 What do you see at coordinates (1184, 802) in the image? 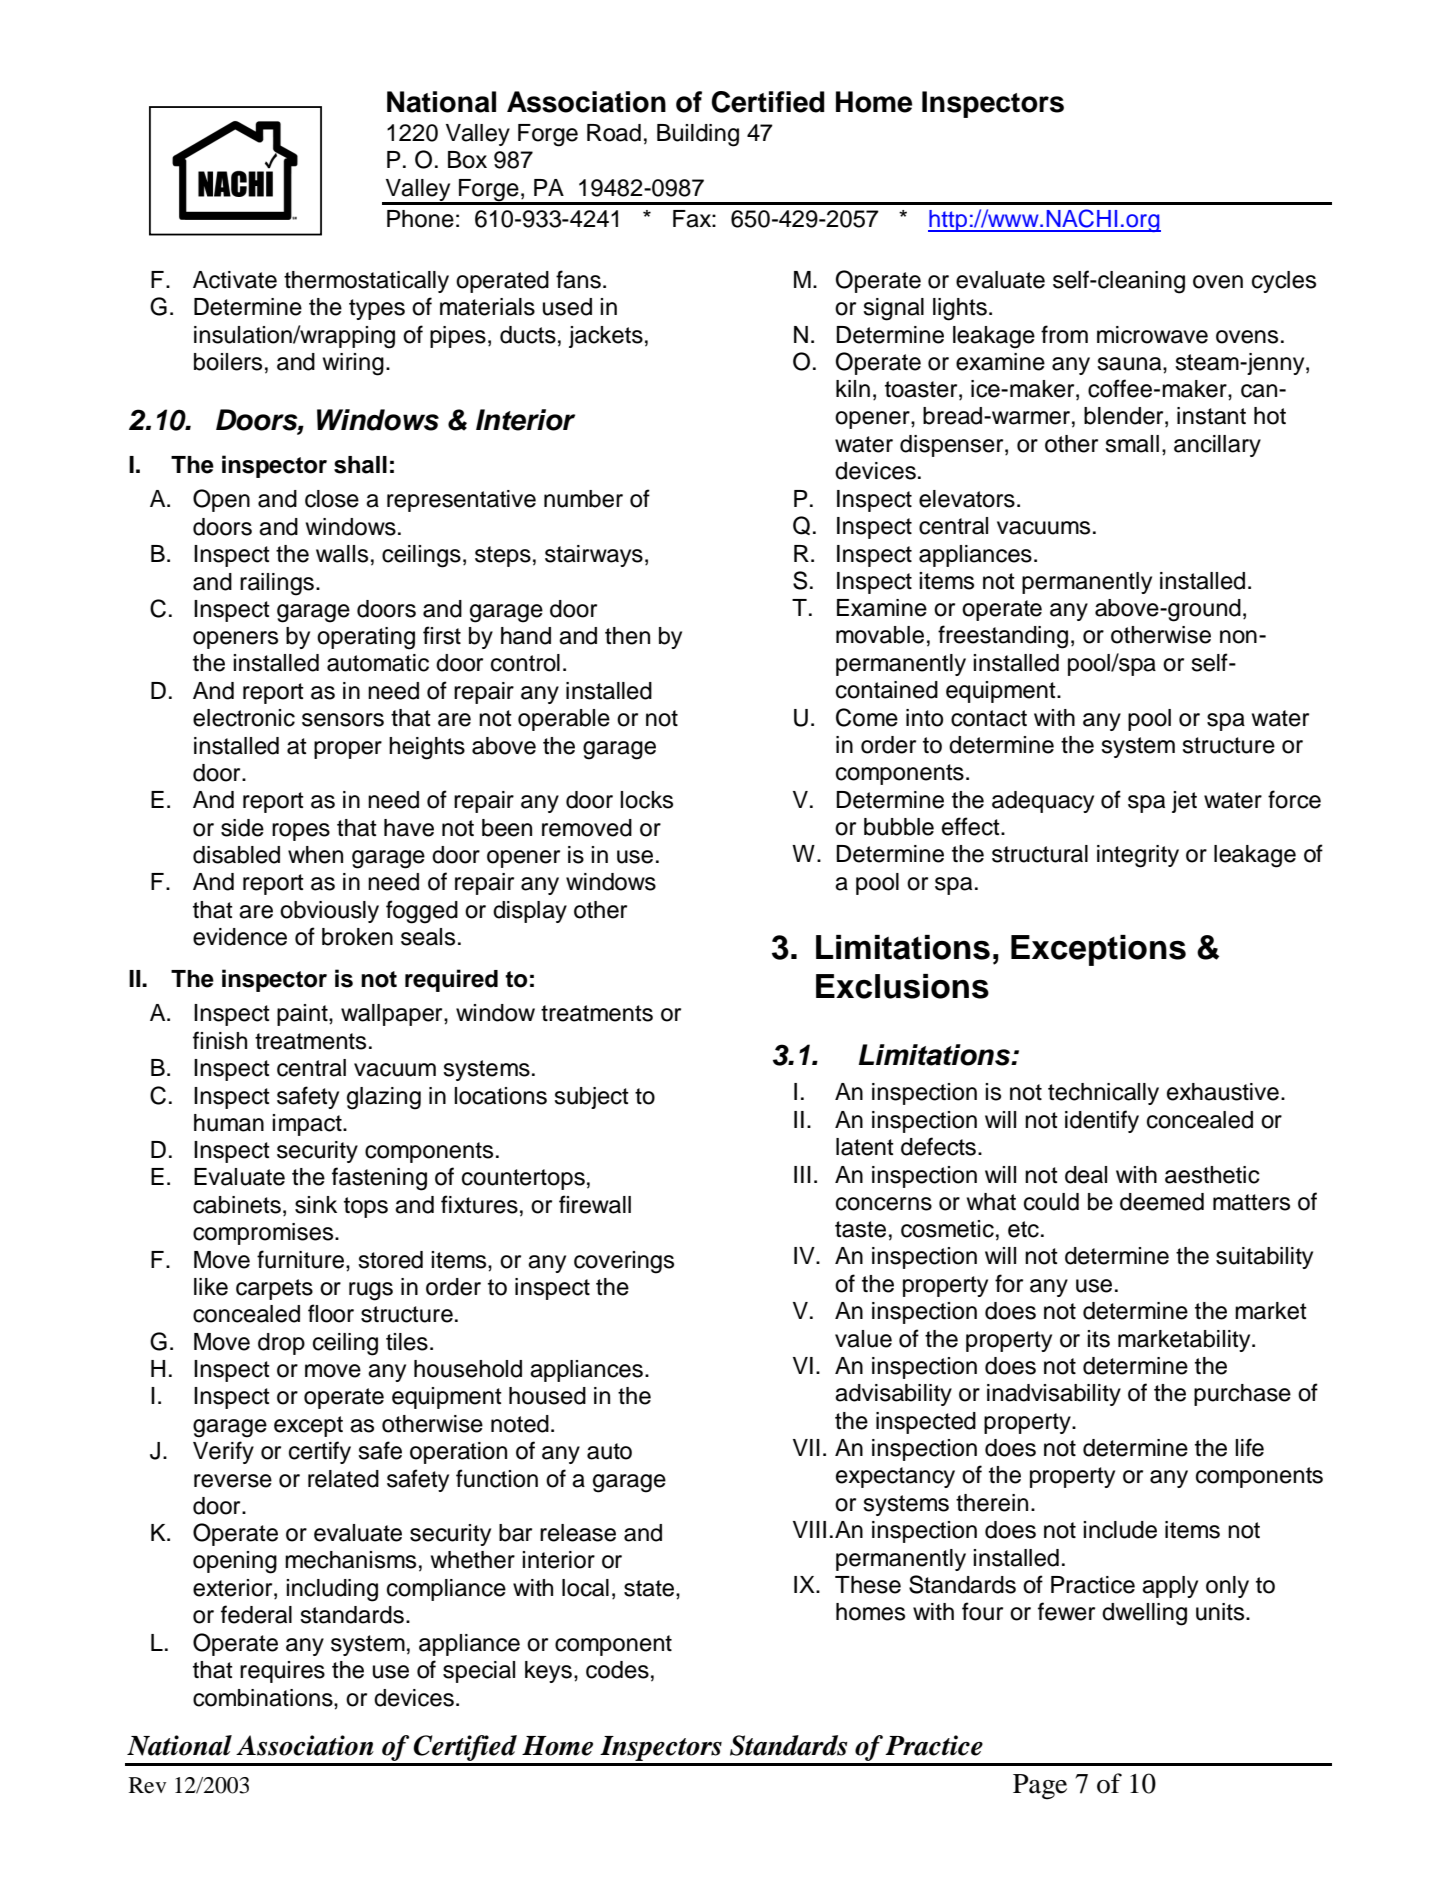
I see `jet` at bounding box center [1184, 802].
